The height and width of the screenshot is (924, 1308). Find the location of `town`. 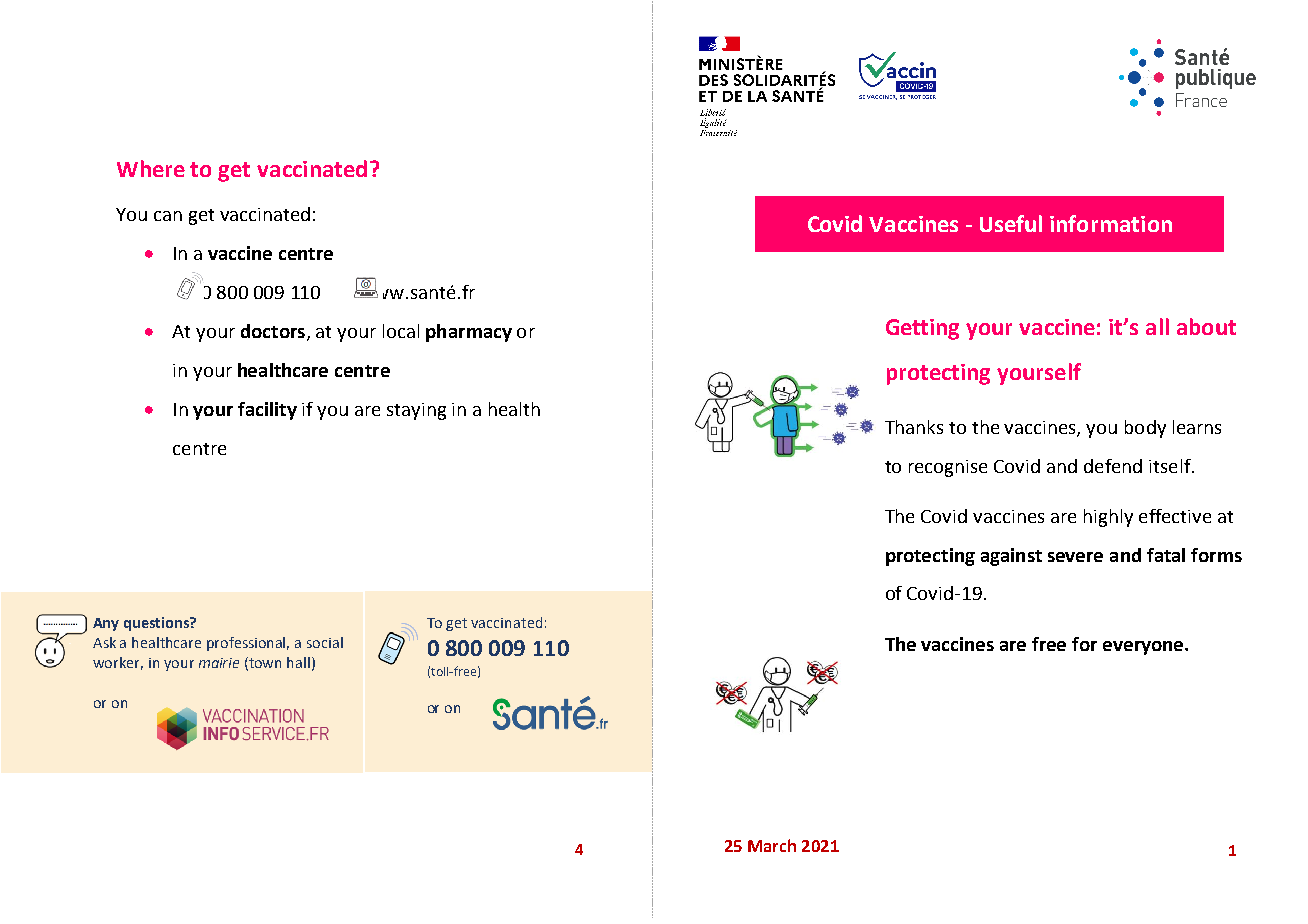

town is located at coordinates (264, 663).
